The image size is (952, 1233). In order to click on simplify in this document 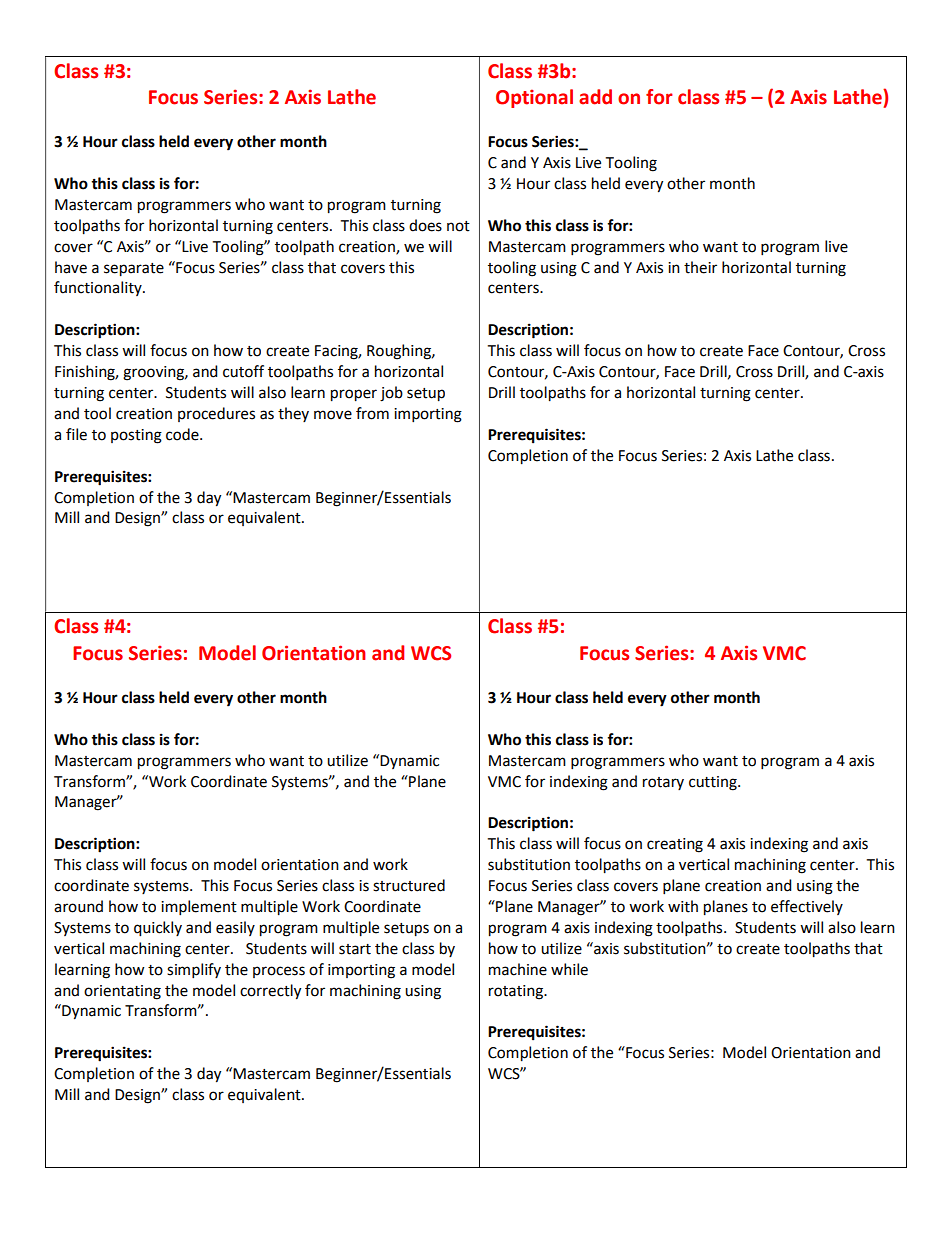, I will do `click(194, 970)`.
